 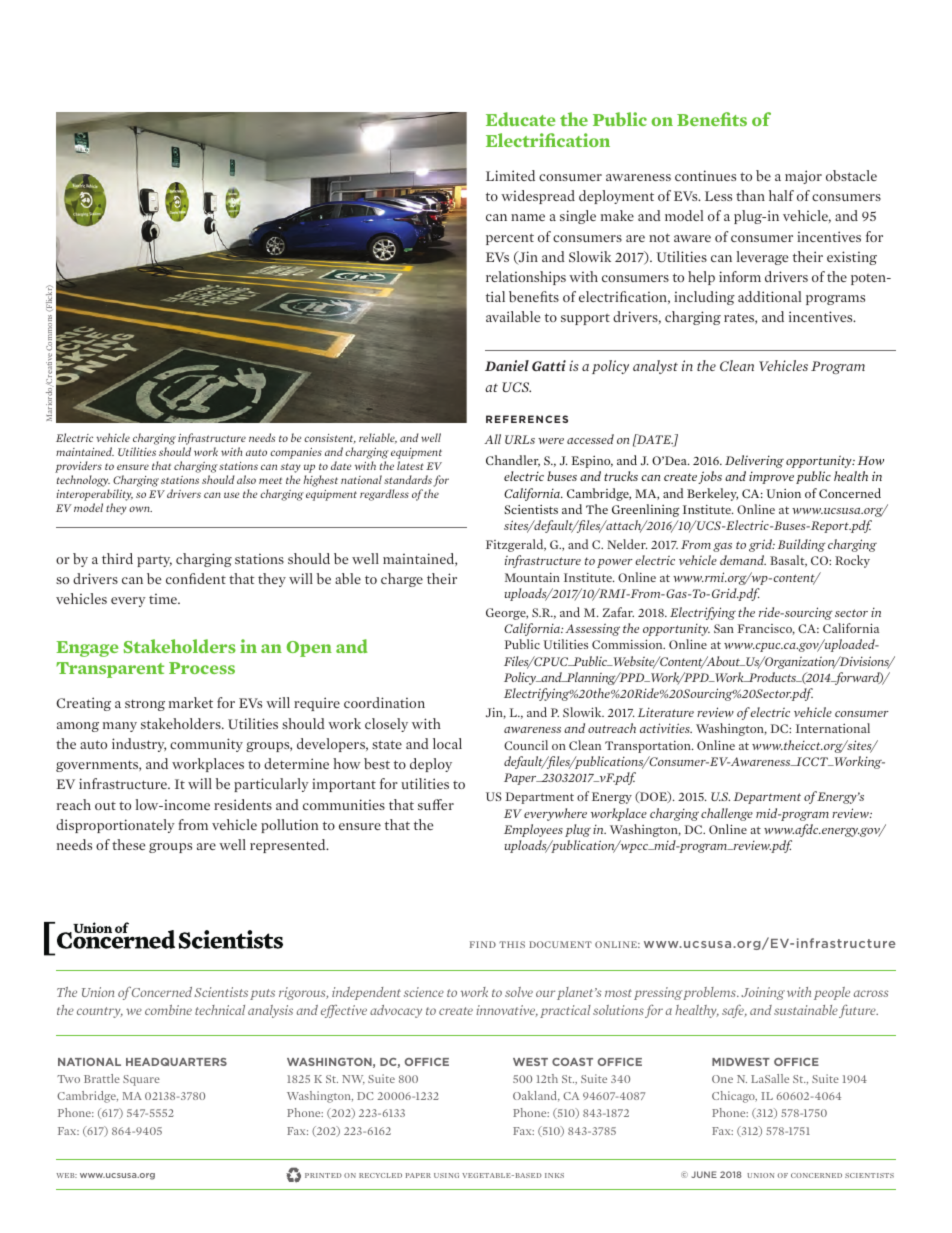 What do you see at coordinates (78, 468) in the image?
I see `providers` at bounding box center [78, 468].
